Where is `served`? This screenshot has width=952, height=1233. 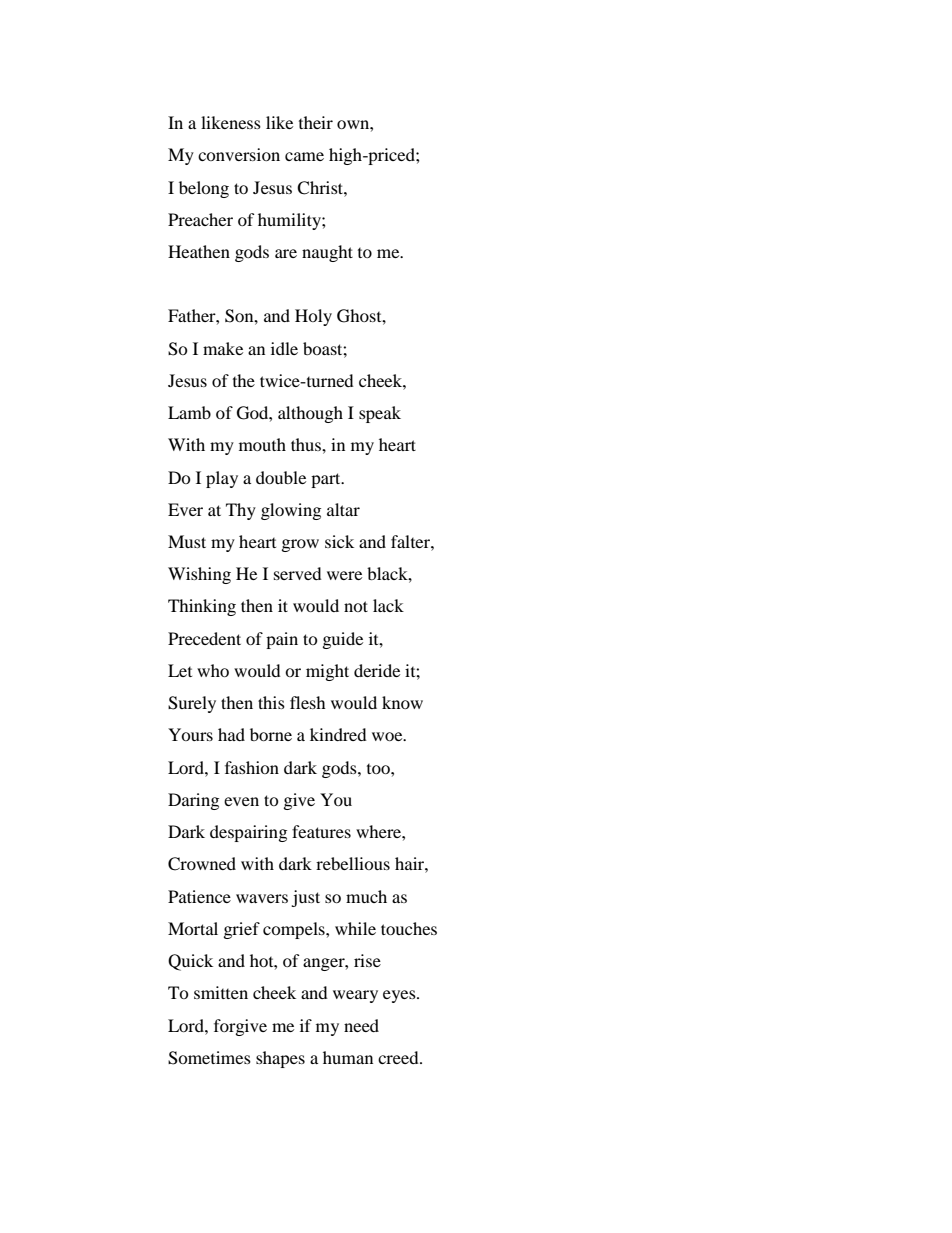
served is located at coordinates (298, 573).
